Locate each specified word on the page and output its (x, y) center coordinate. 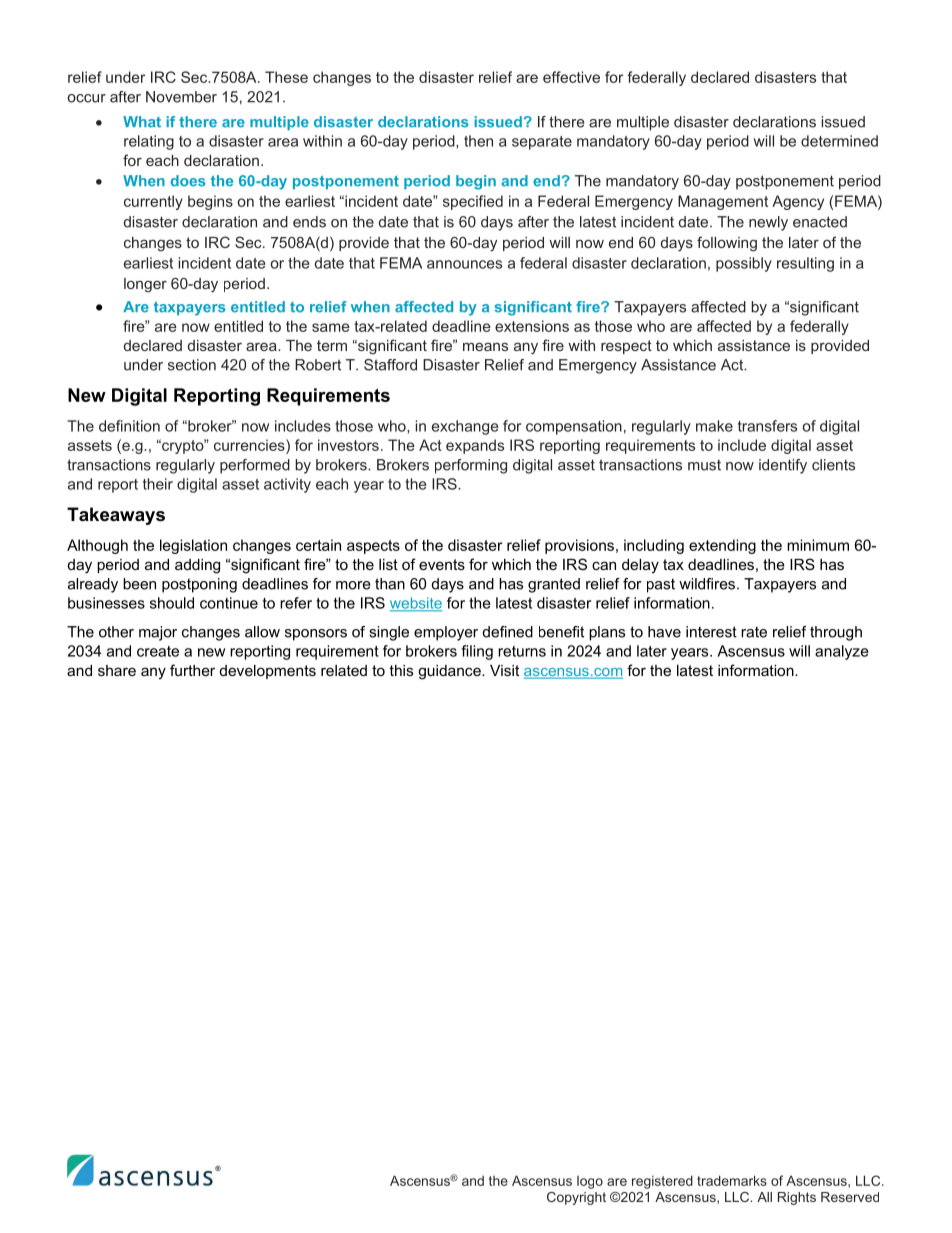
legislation (193, 546)
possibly (744, 264)
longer (145, 285)
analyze (842, 652)
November (181, 97)
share (117, 670)
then (478, 141)
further (192, 670)
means (485, 346)
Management (723, 202)
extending (722, 546)
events (442, 564)
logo (590, 1182)
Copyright (576, 1198)
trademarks (732, 1180)
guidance (450, 672)
